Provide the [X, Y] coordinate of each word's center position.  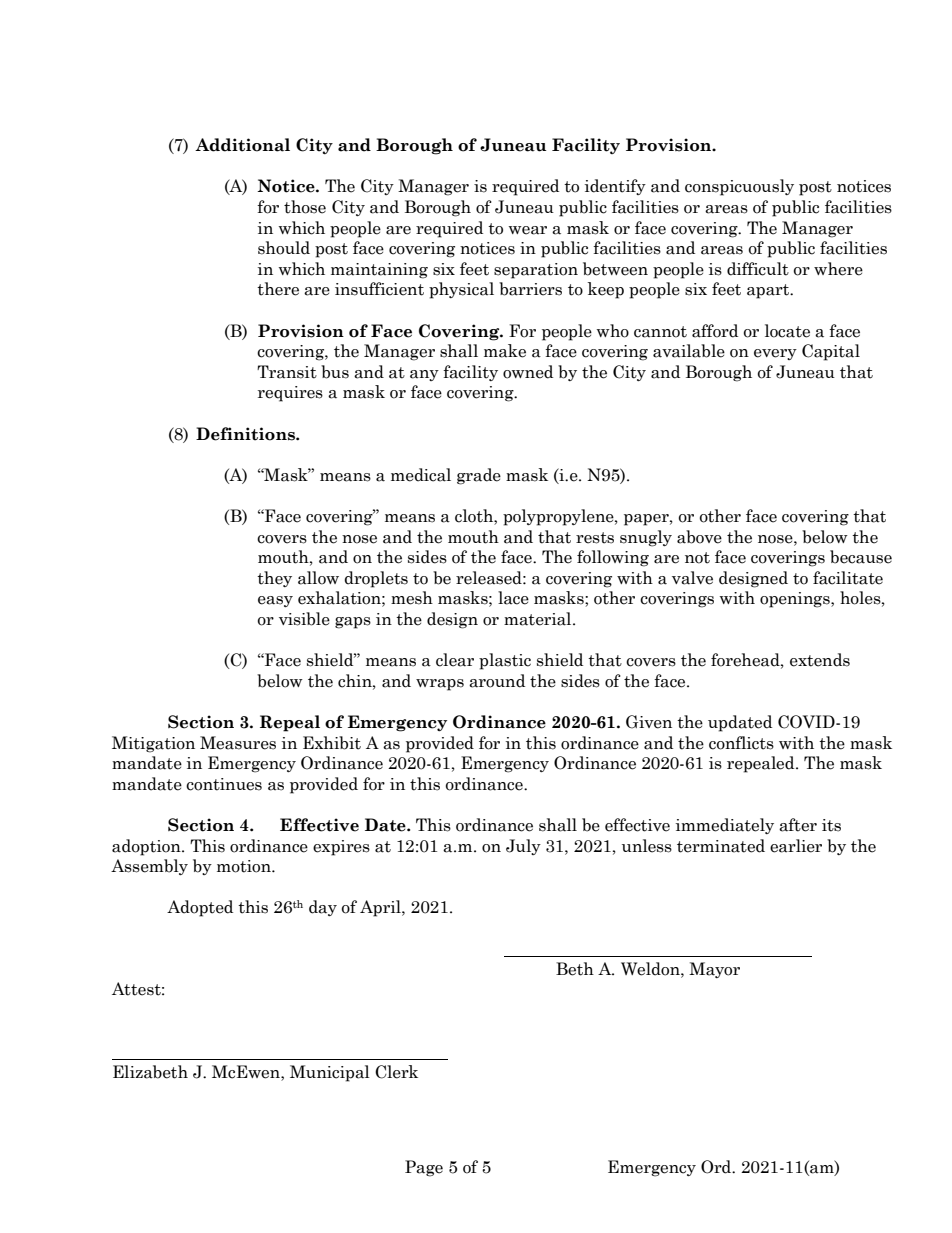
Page [424, 1168]
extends [820, 660]
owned [528, 372]
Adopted [200, 908]
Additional [242, 145]
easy [275, 601]
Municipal [330, 1073]
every [775, 354]
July [523, 847]
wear [528, 230]
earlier [796, 846]
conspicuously [739, 187]
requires [290, 394]
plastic [505, 661]
